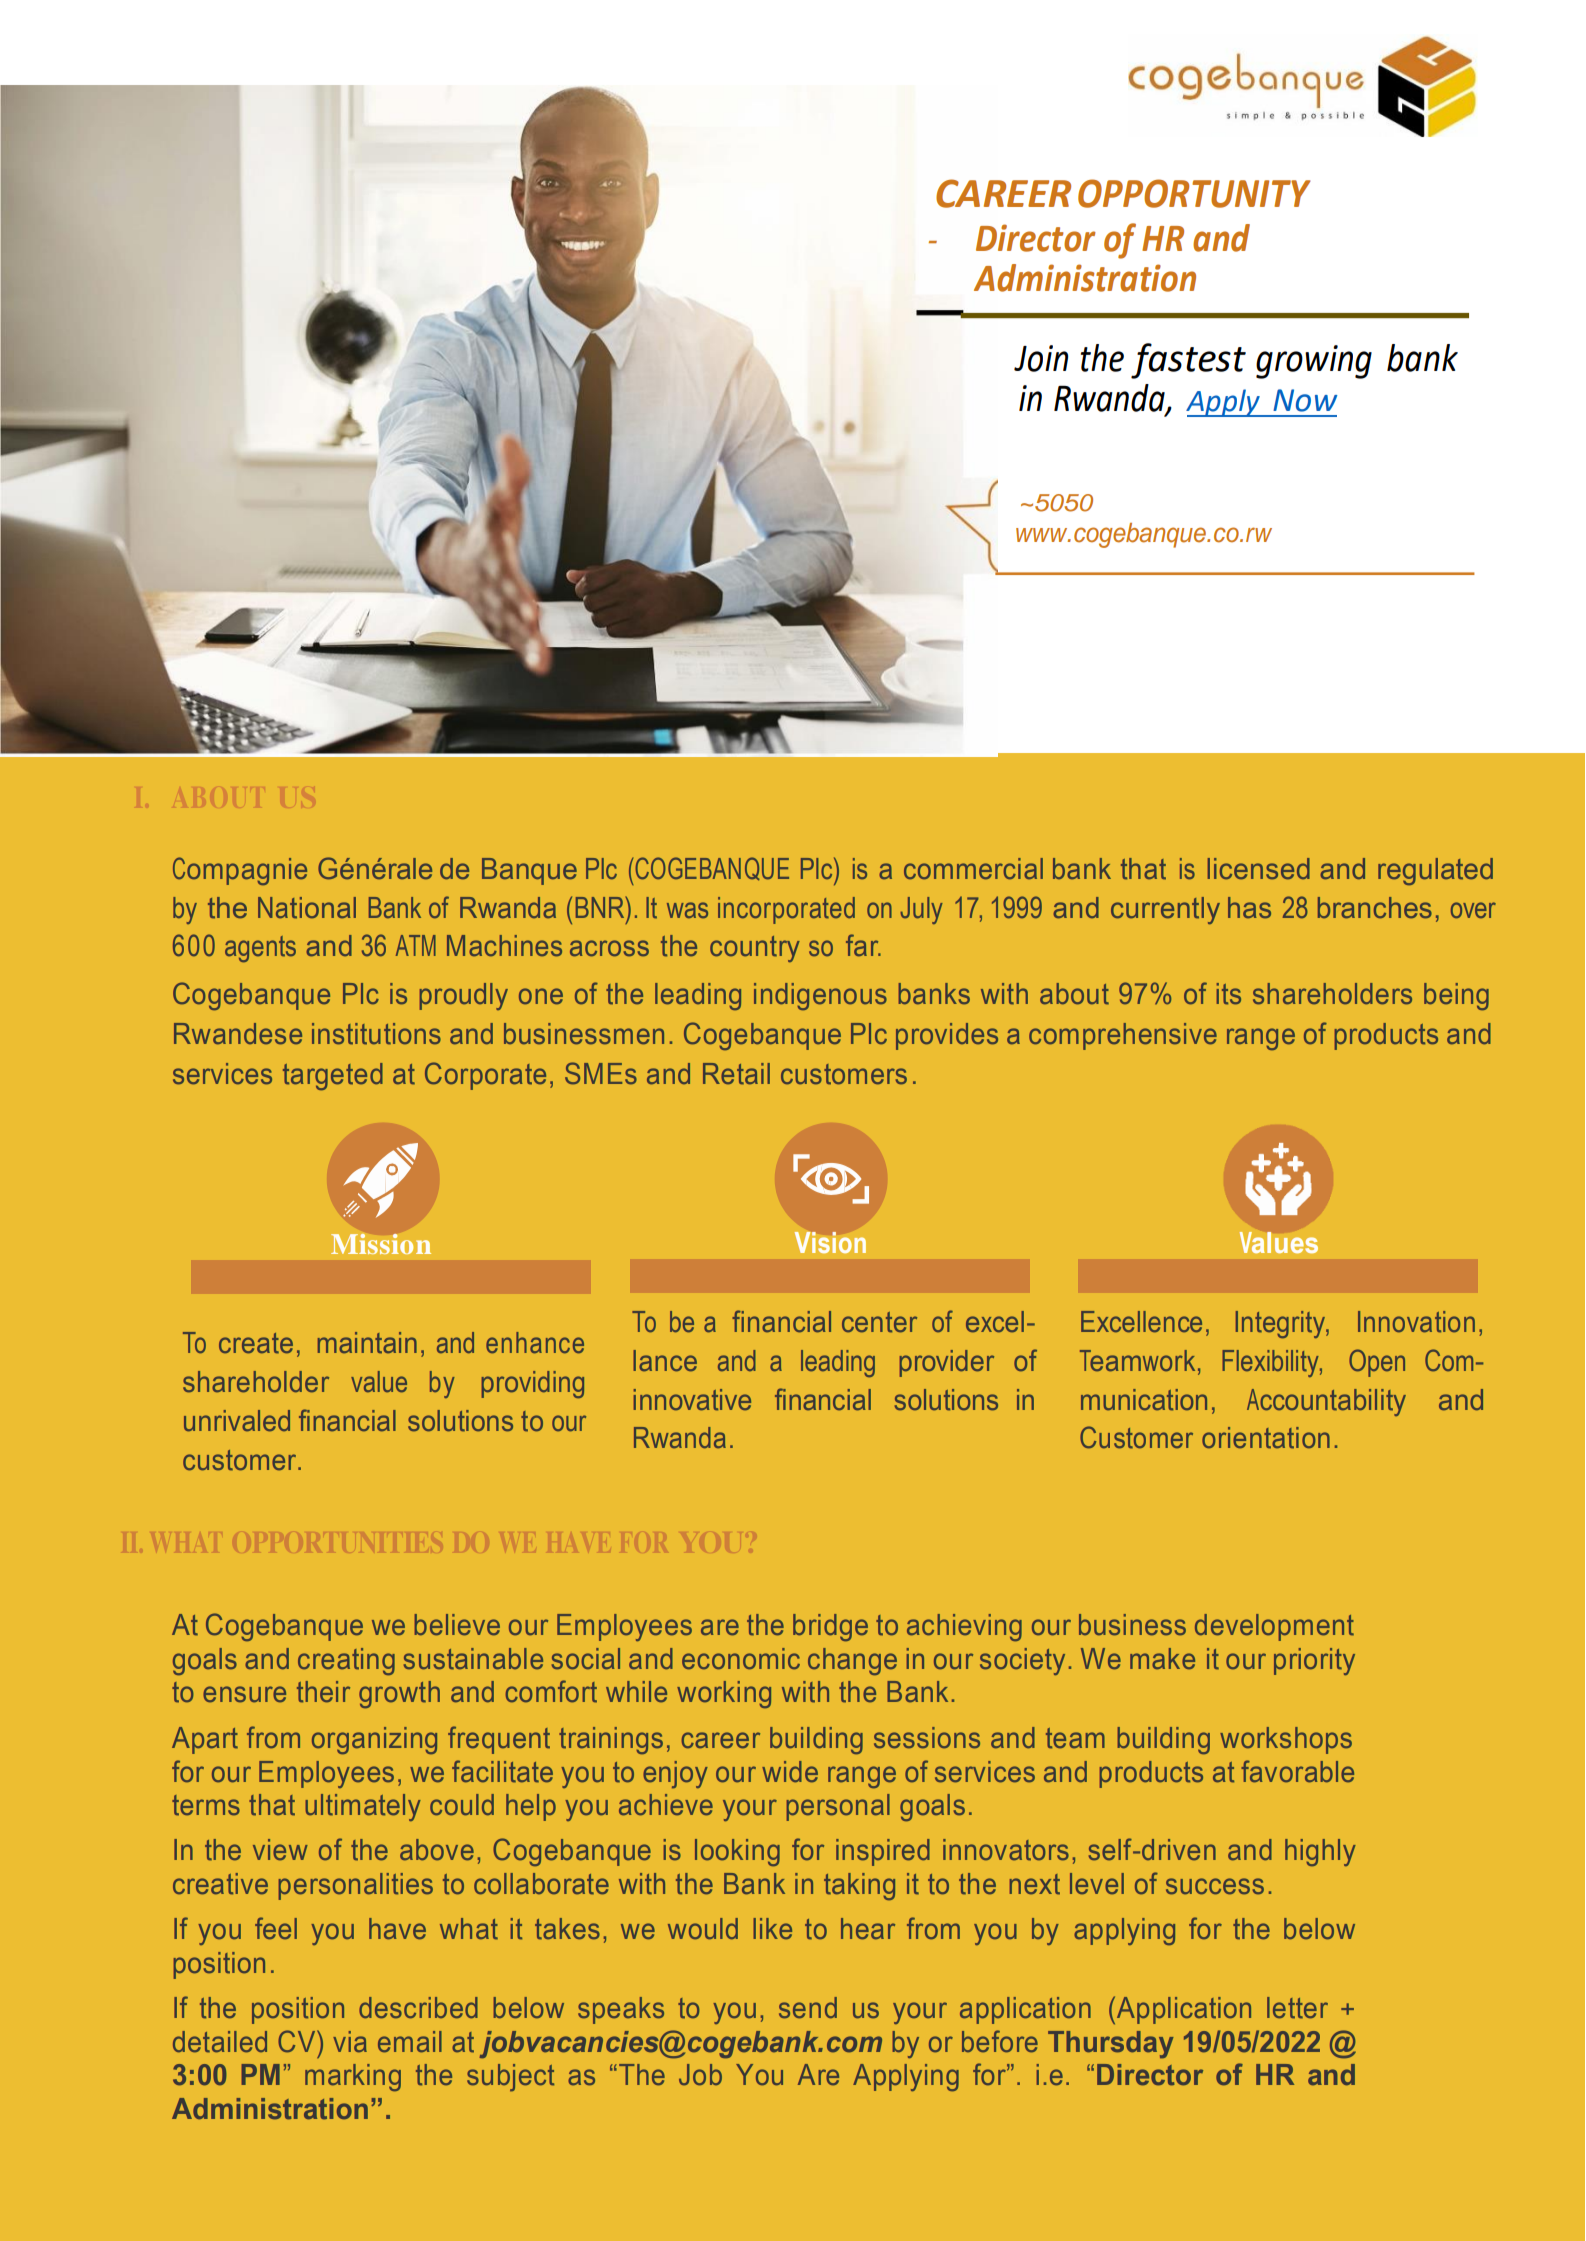  What do you see at coordinates (1305, 400) in the page?
I see `Now` at bounding box center [1305, 400].
